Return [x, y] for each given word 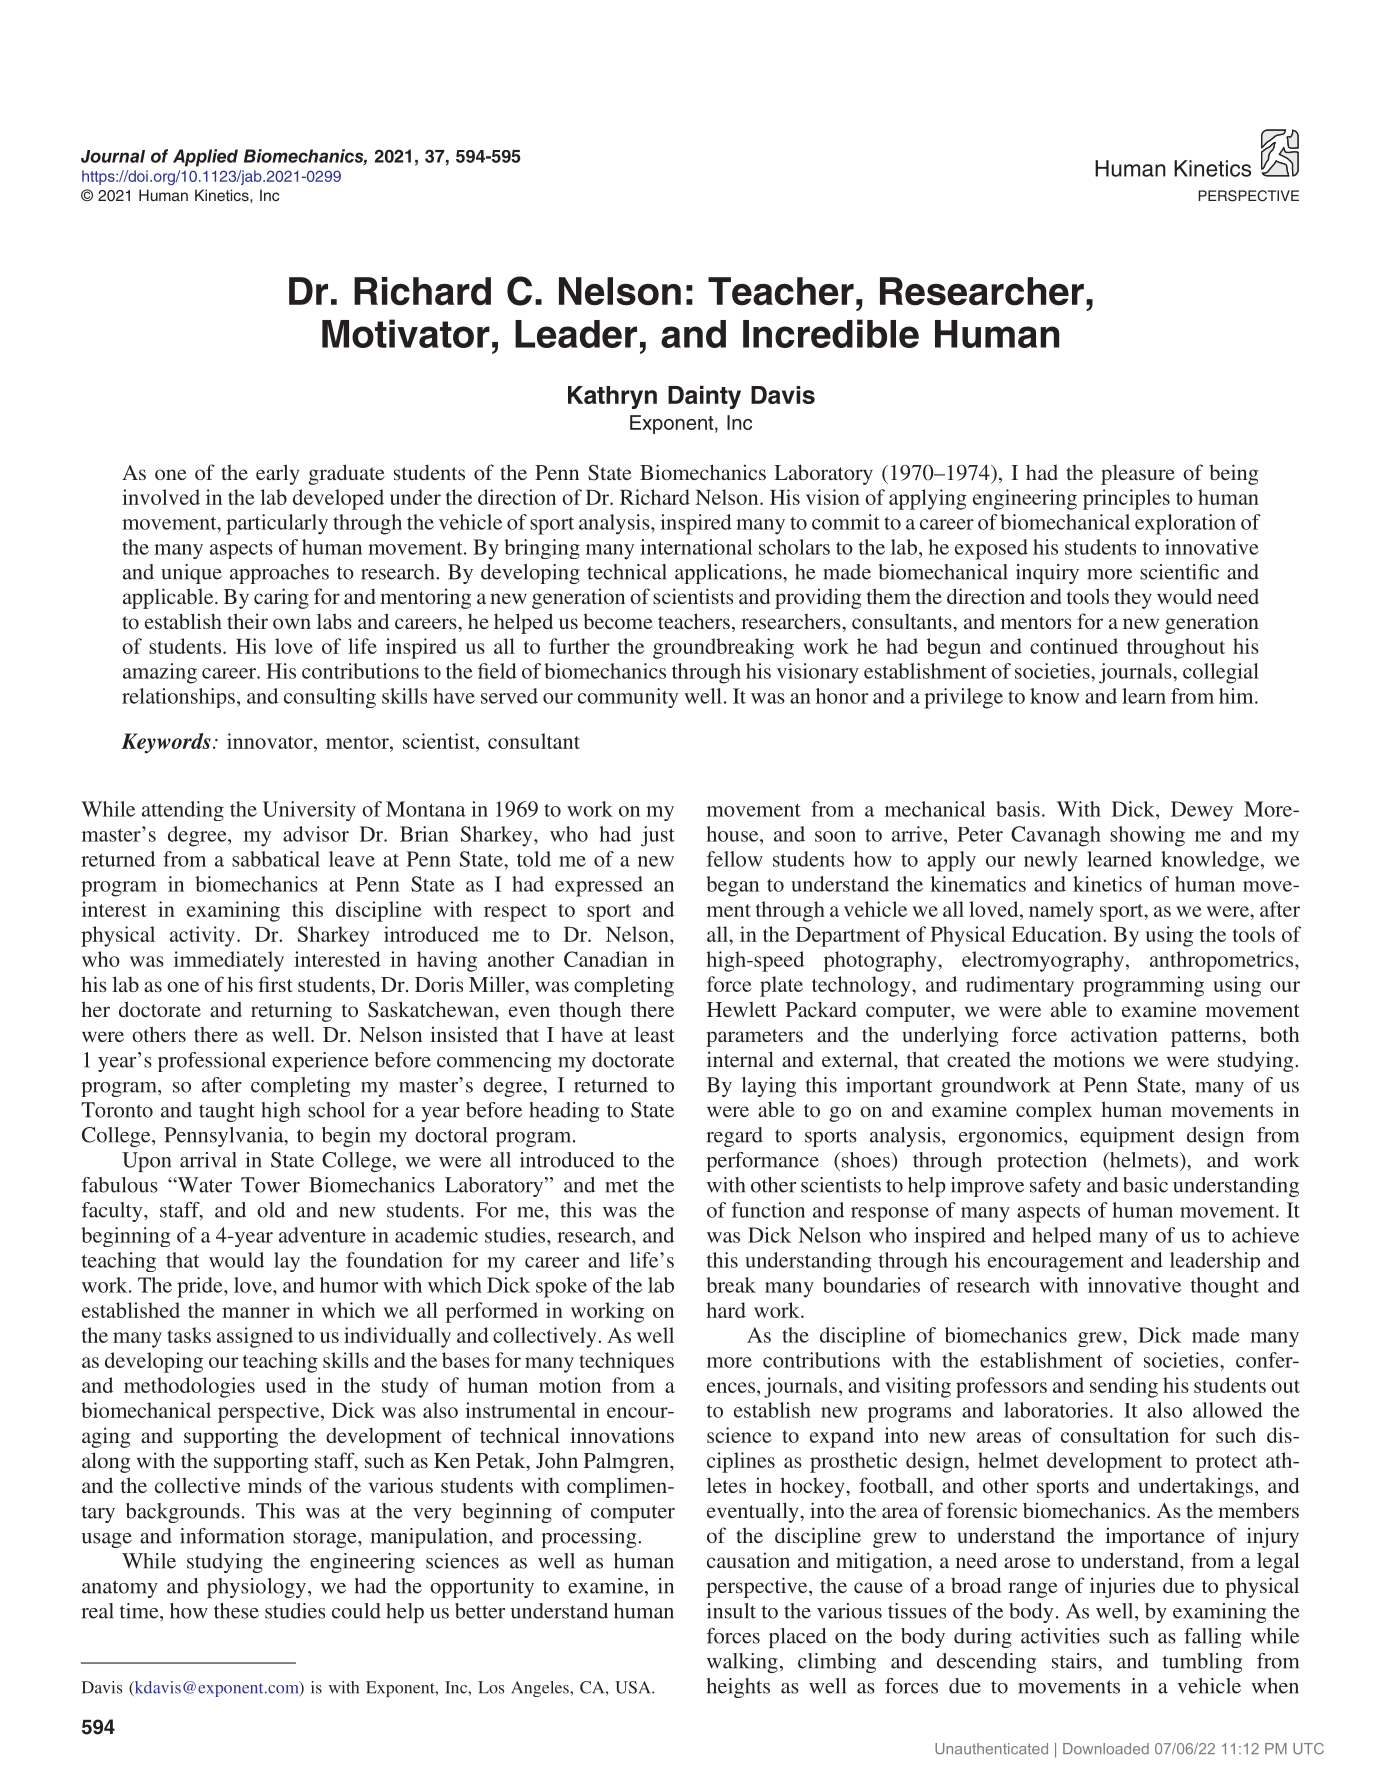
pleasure [1138, 475]
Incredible [831, 333]
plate [781, 986]
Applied [205, 158]
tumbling [1202, 1663]
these [236, 1611]
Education [1058, 934]
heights [738, 1688]
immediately [229, 961]
